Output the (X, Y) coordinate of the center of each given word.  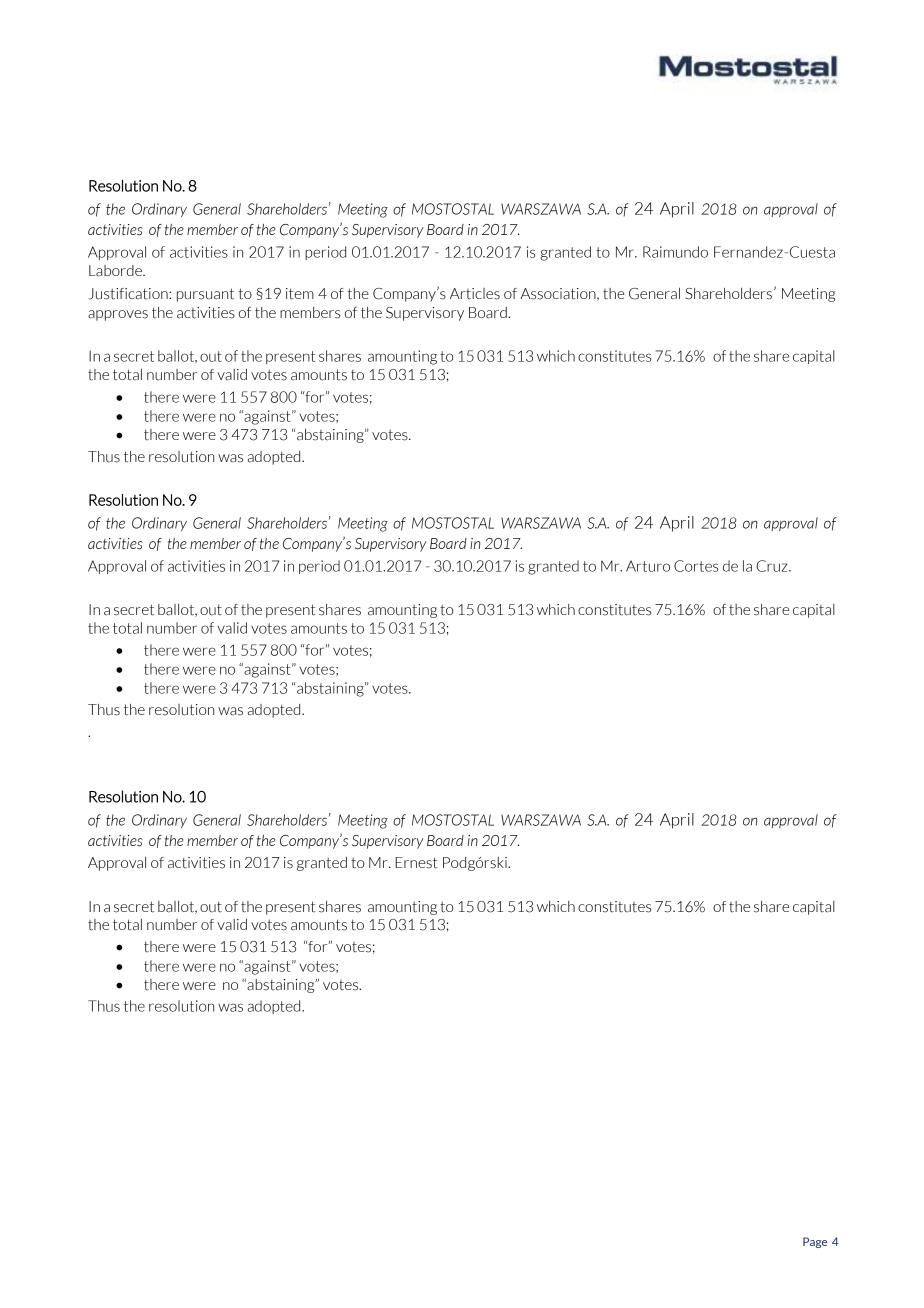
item (300, 294)
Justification (129, 294)
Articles (475, 294)
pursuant (205, 295)
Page (815, 1242)
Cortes (696, 566)
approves (118, 315)
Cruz (773, 566)
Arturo (648, 566)
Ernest (416, 863)
